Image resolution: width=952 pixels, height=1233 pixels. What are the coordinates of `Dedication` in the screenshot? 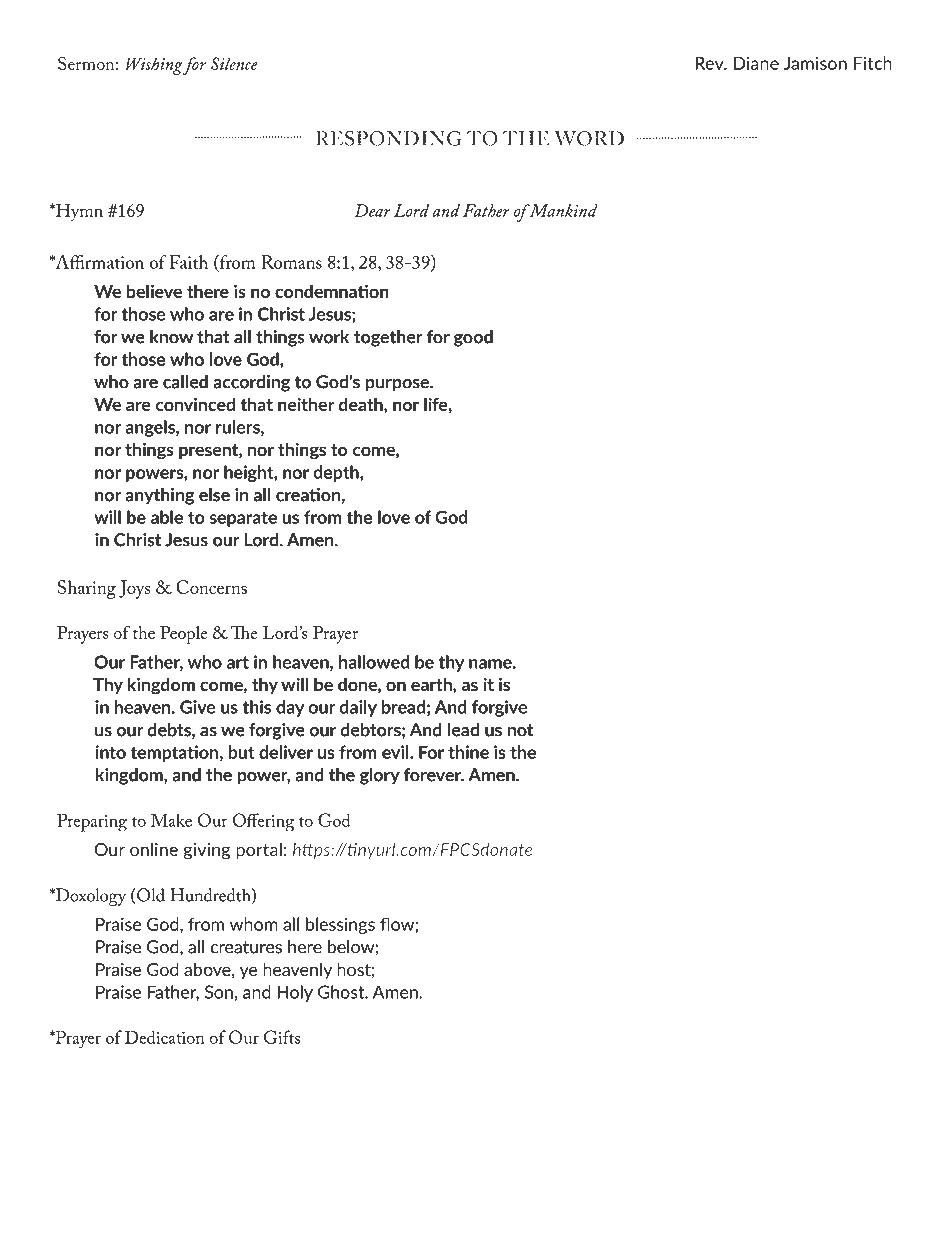 It's located at (165, 1037).
